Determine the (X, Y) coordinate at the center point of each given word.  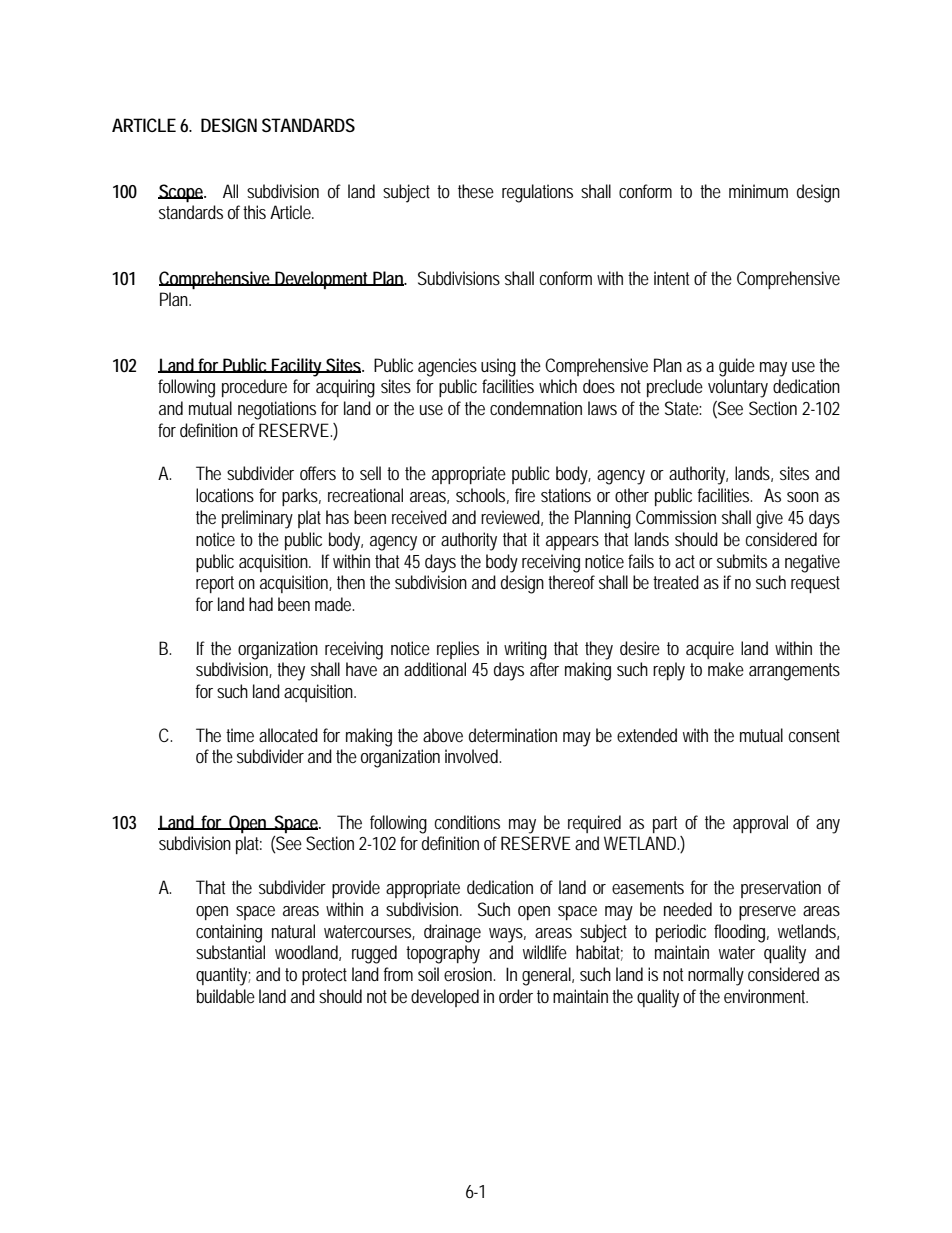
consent (814, 735)
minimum (758, 191)
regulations (537, 193)
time (240, 735)
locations (225, 495)
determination (513, 735)
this (254, 212)
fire (525, 495)
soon (803, 497)
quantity (223, 976)
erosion (469, 974)
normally (716, 976)
